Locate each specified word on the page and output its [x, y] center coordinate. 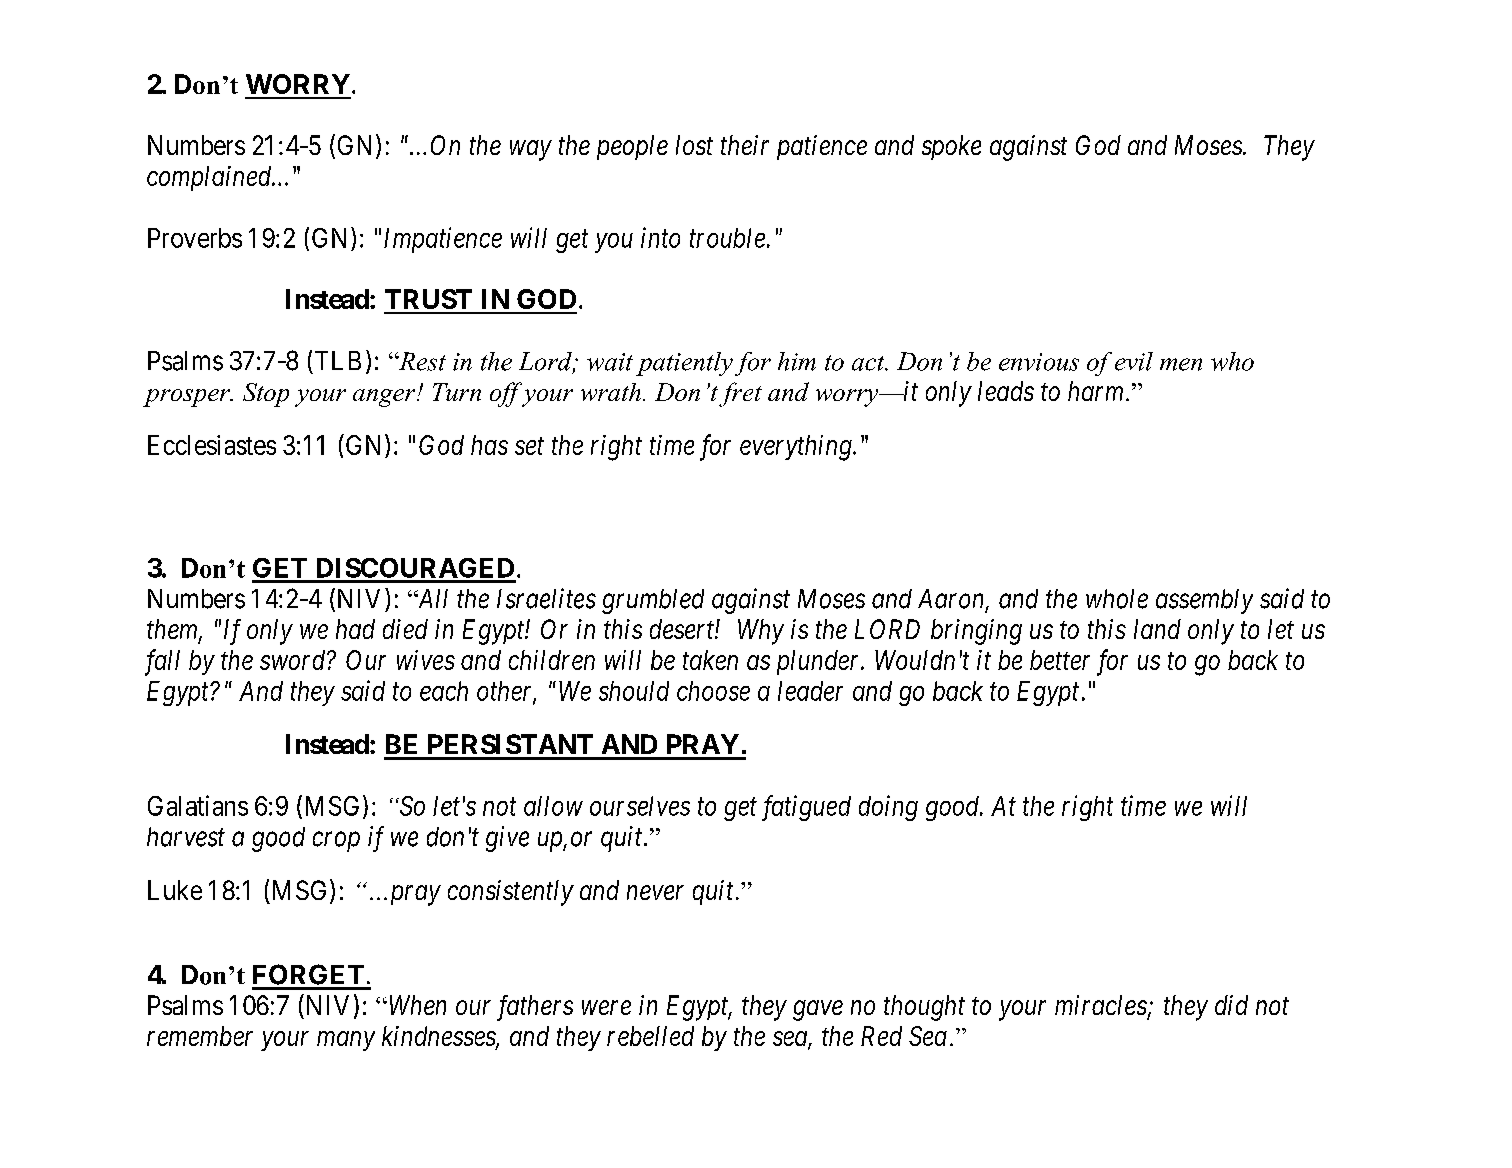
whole [1117, 599]
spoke [951, 147]
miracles [1101, 1005]
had [355, 629]
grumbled [653, 601]
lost [694, 145]
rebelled [650, 1036]
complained [210, 178]
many [346, 1041]
